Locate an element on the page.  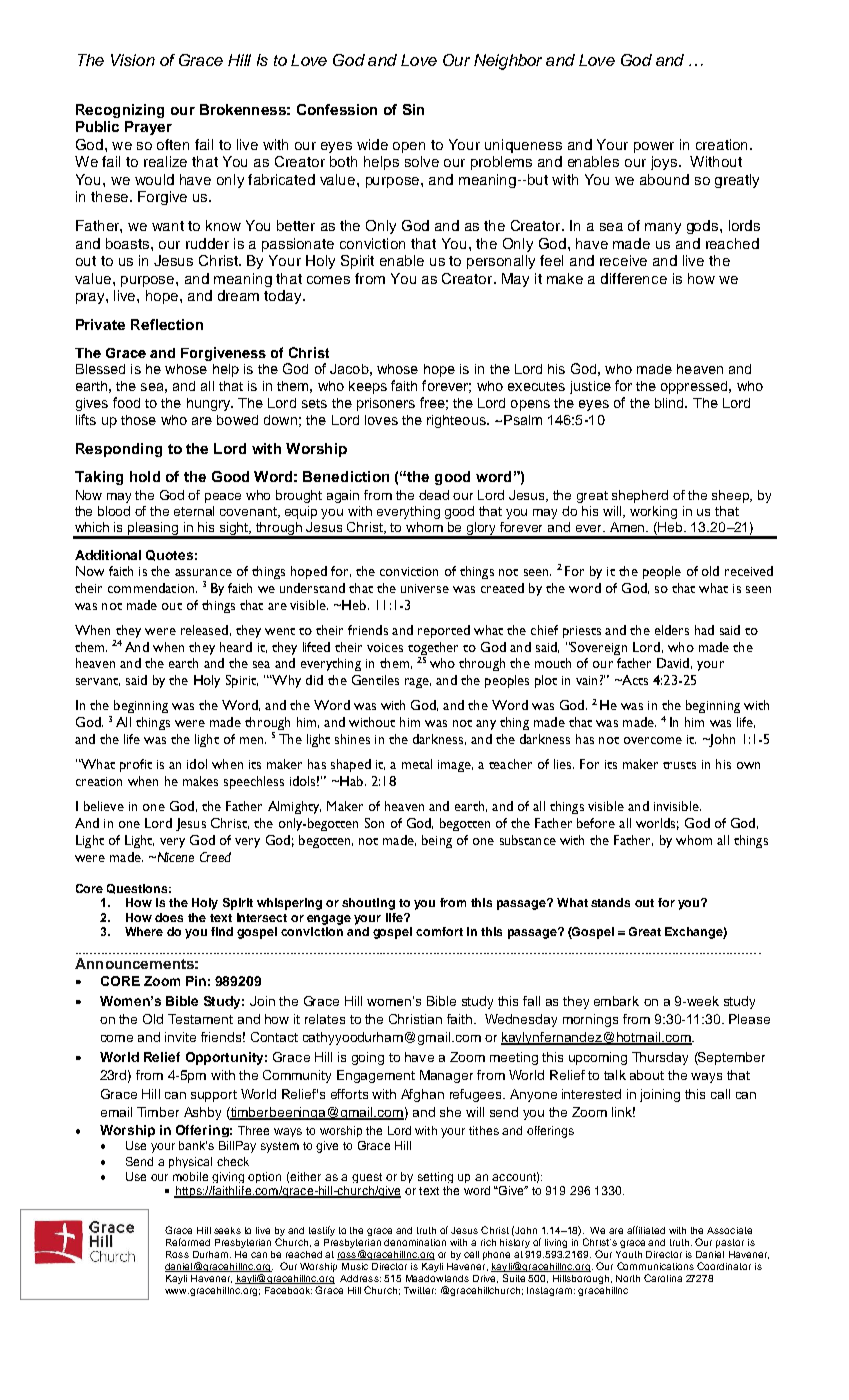
Reformed is located at coordinates (188, 1242).
